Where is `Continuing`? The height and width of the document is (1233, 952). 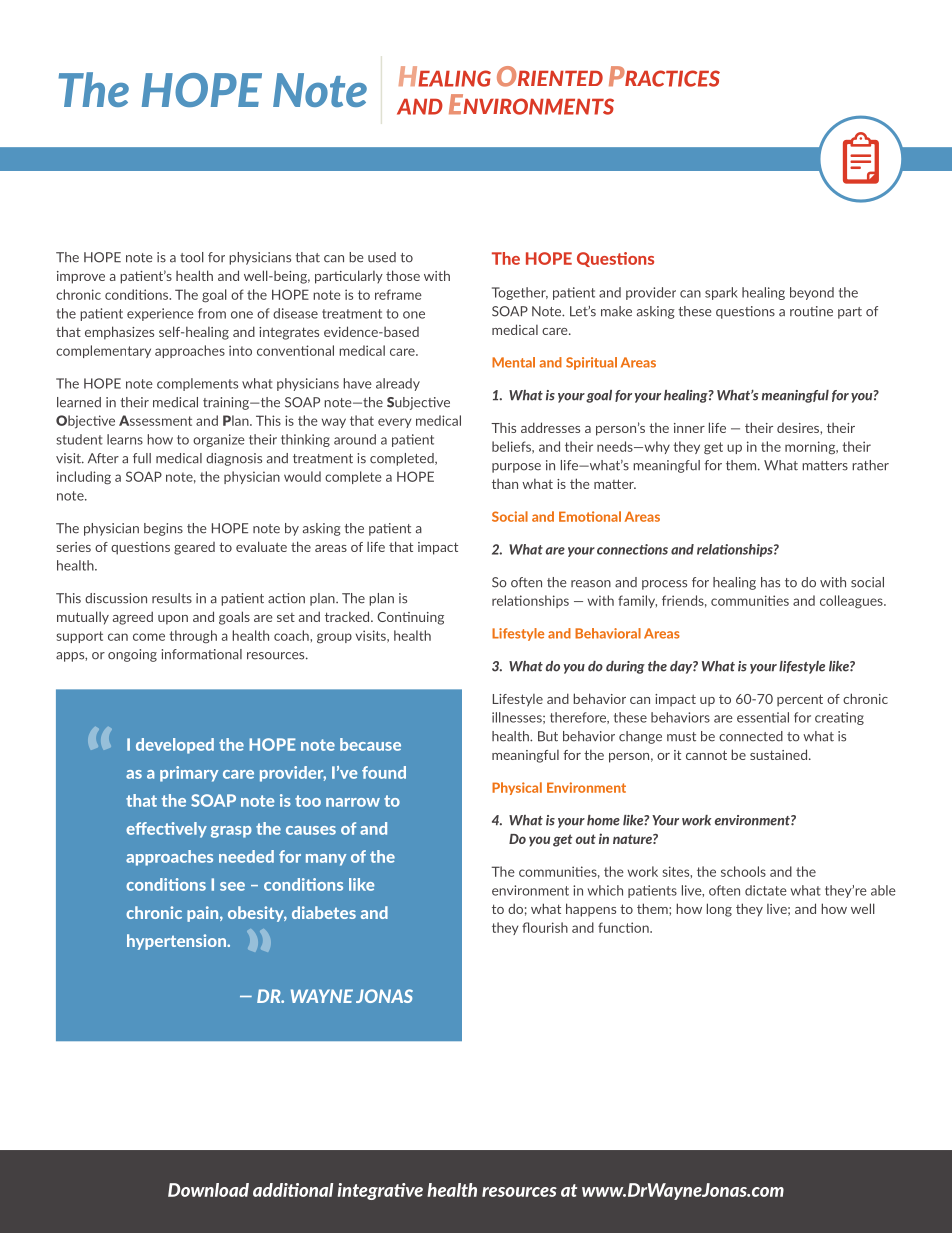
Continuing is located at coordinates (410, 618).
